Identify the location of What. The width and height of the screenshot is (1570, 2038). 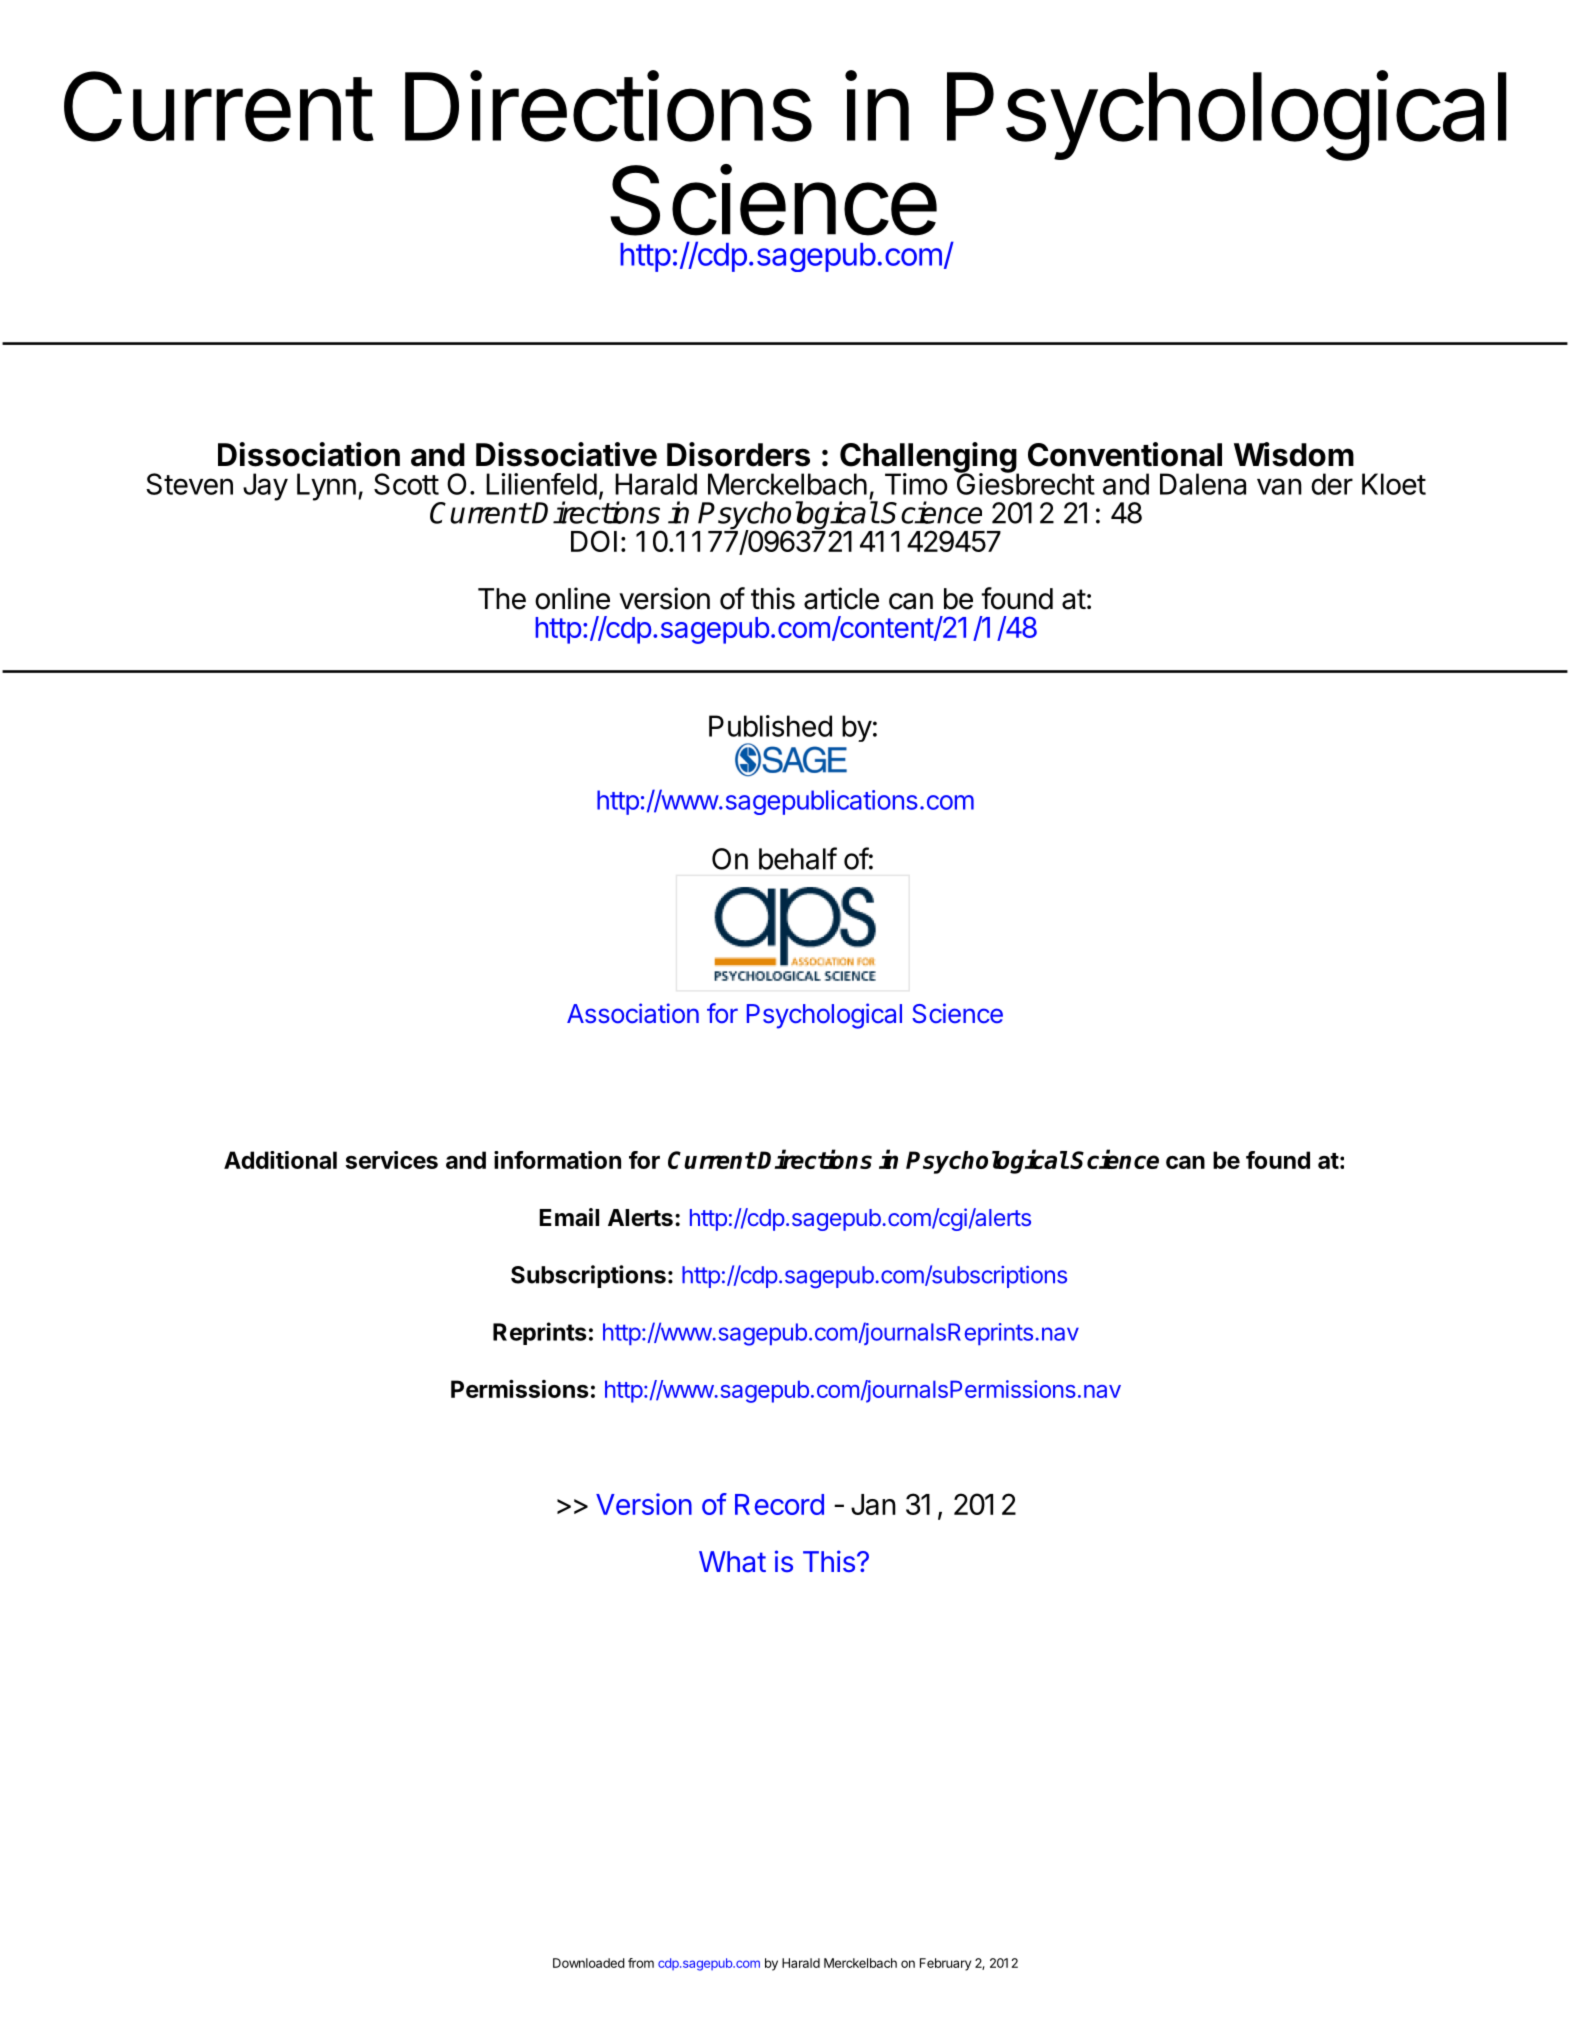
(732, 1562).
